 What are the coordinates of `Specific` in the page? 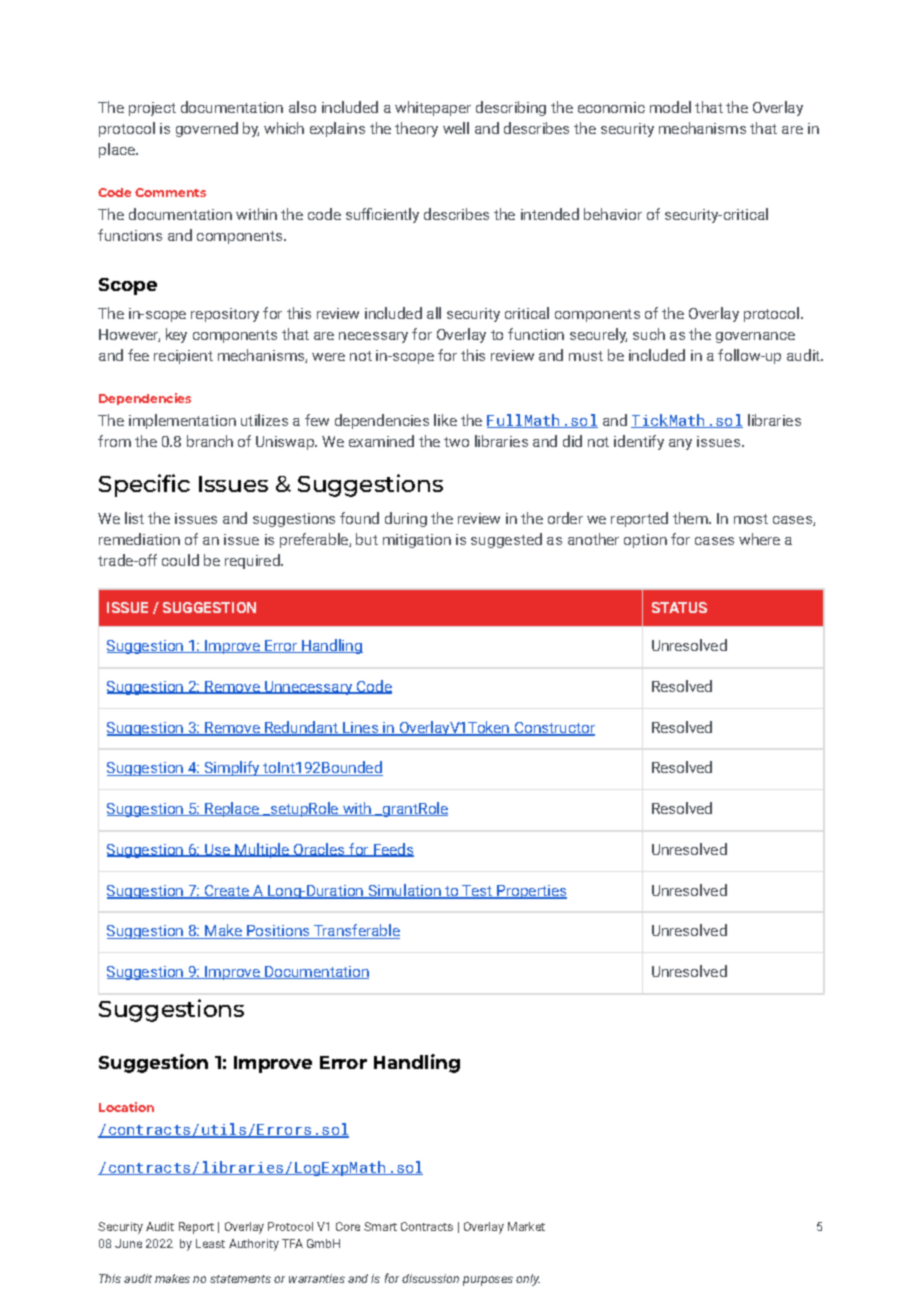 It's located at (144, 485).
